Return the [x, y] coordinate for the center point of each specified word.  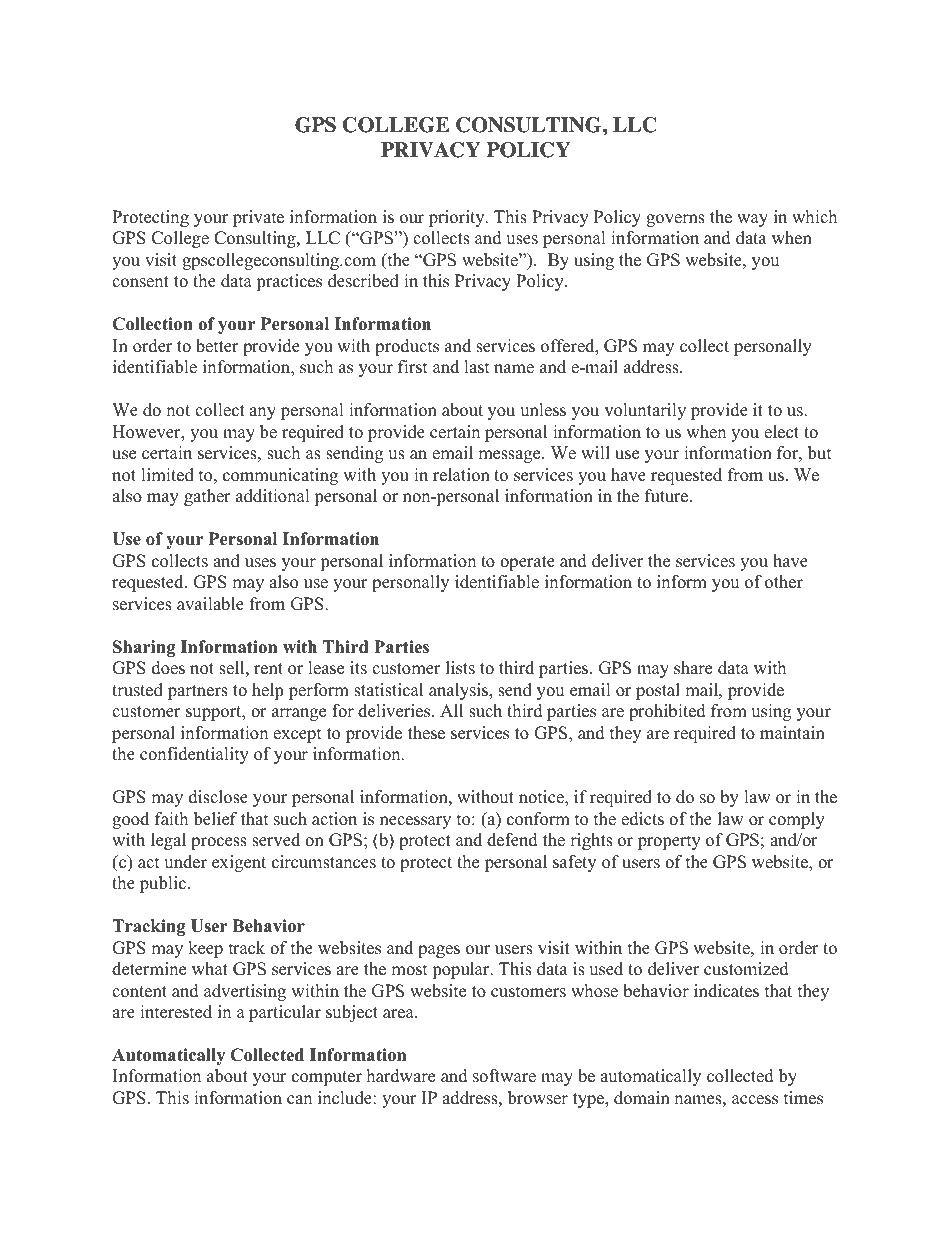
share [693, 668]
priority [458, 218]
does [168, 668]
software [504, 1076]
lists [460, 668]
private [258, 218]
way [752, 220]
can [299, 1100]
